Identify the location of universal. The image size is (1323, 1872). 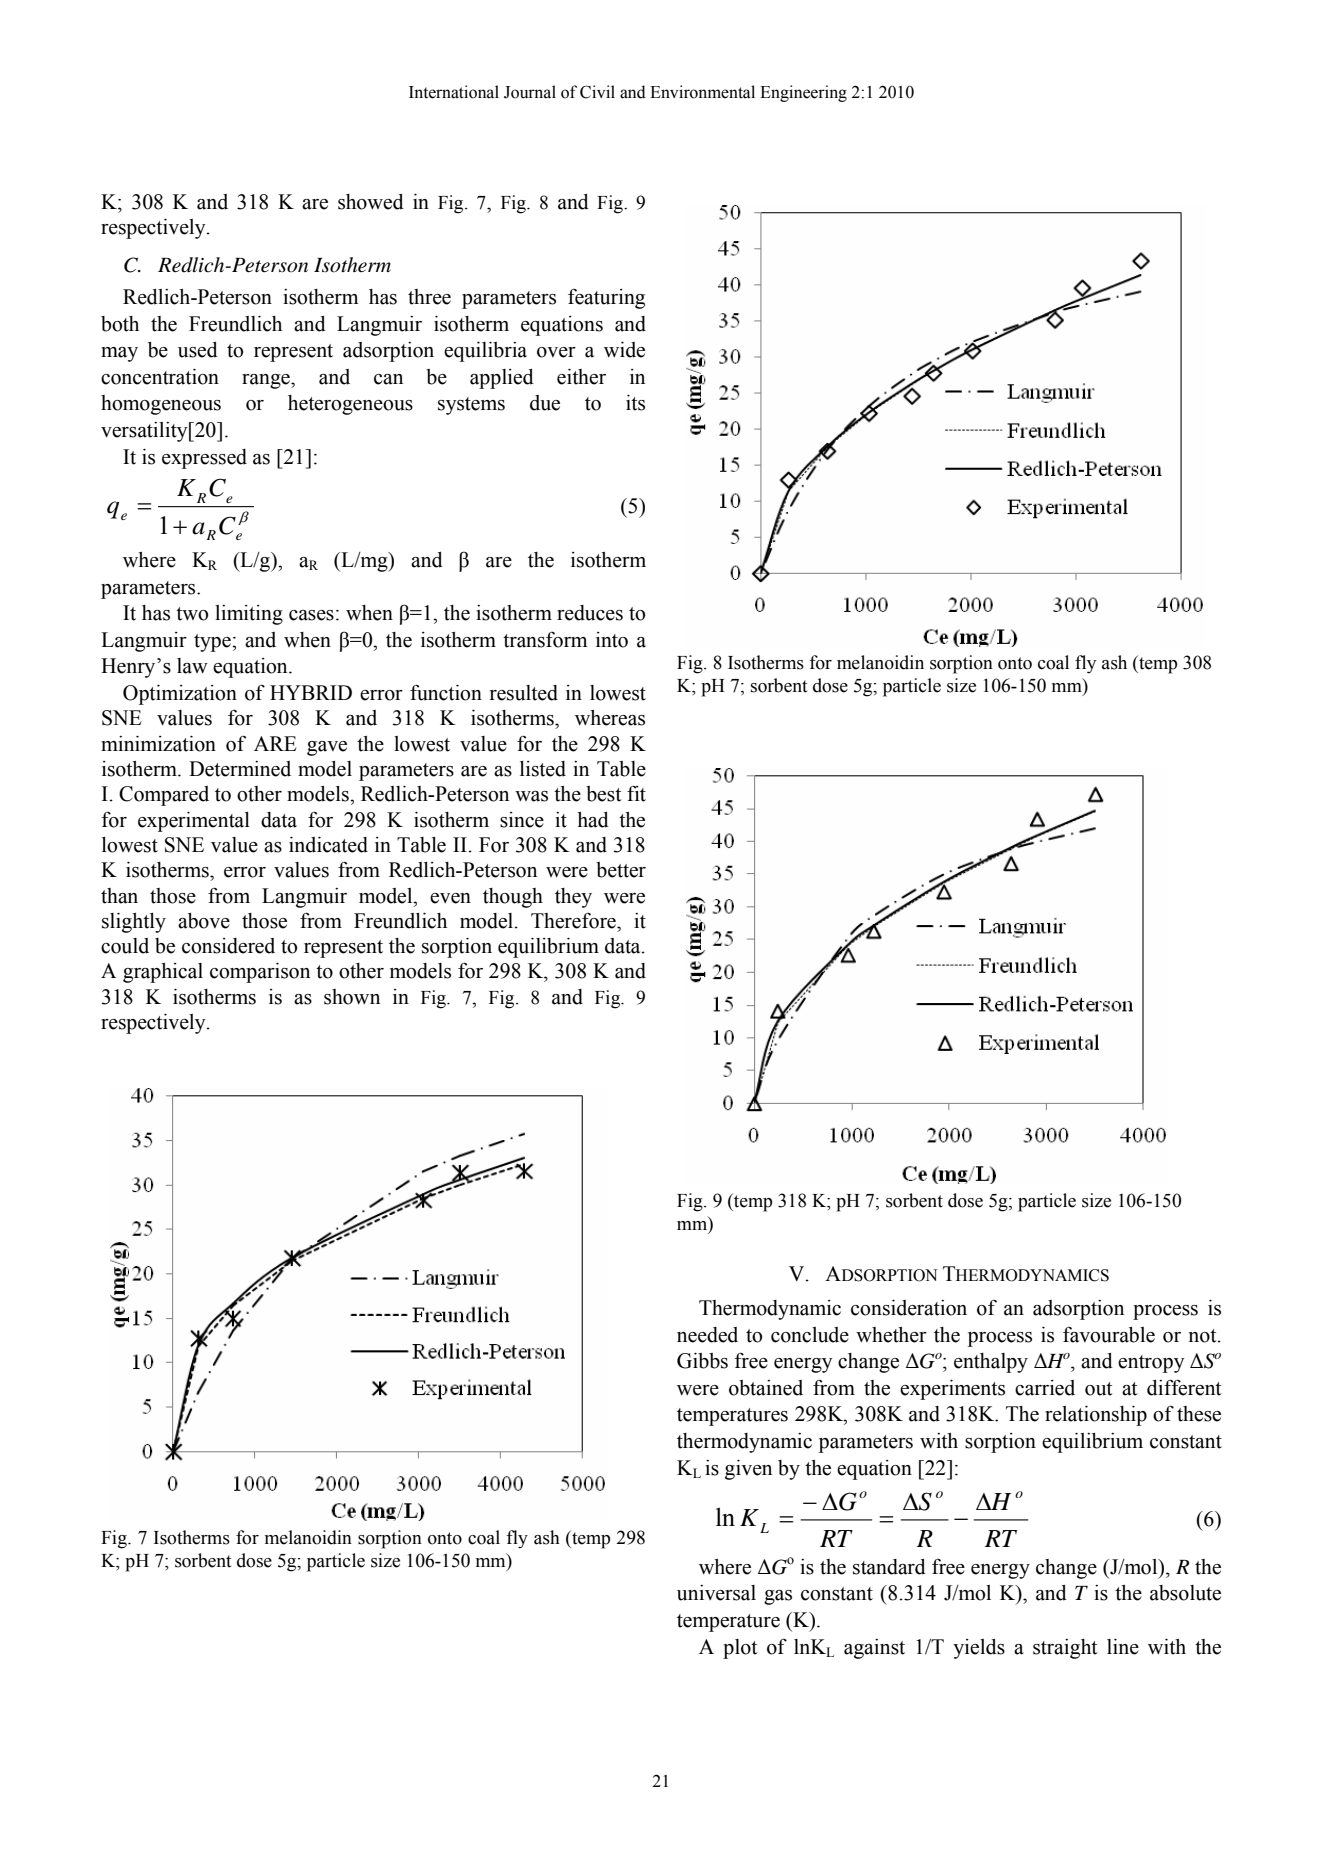
(716, 1593).
